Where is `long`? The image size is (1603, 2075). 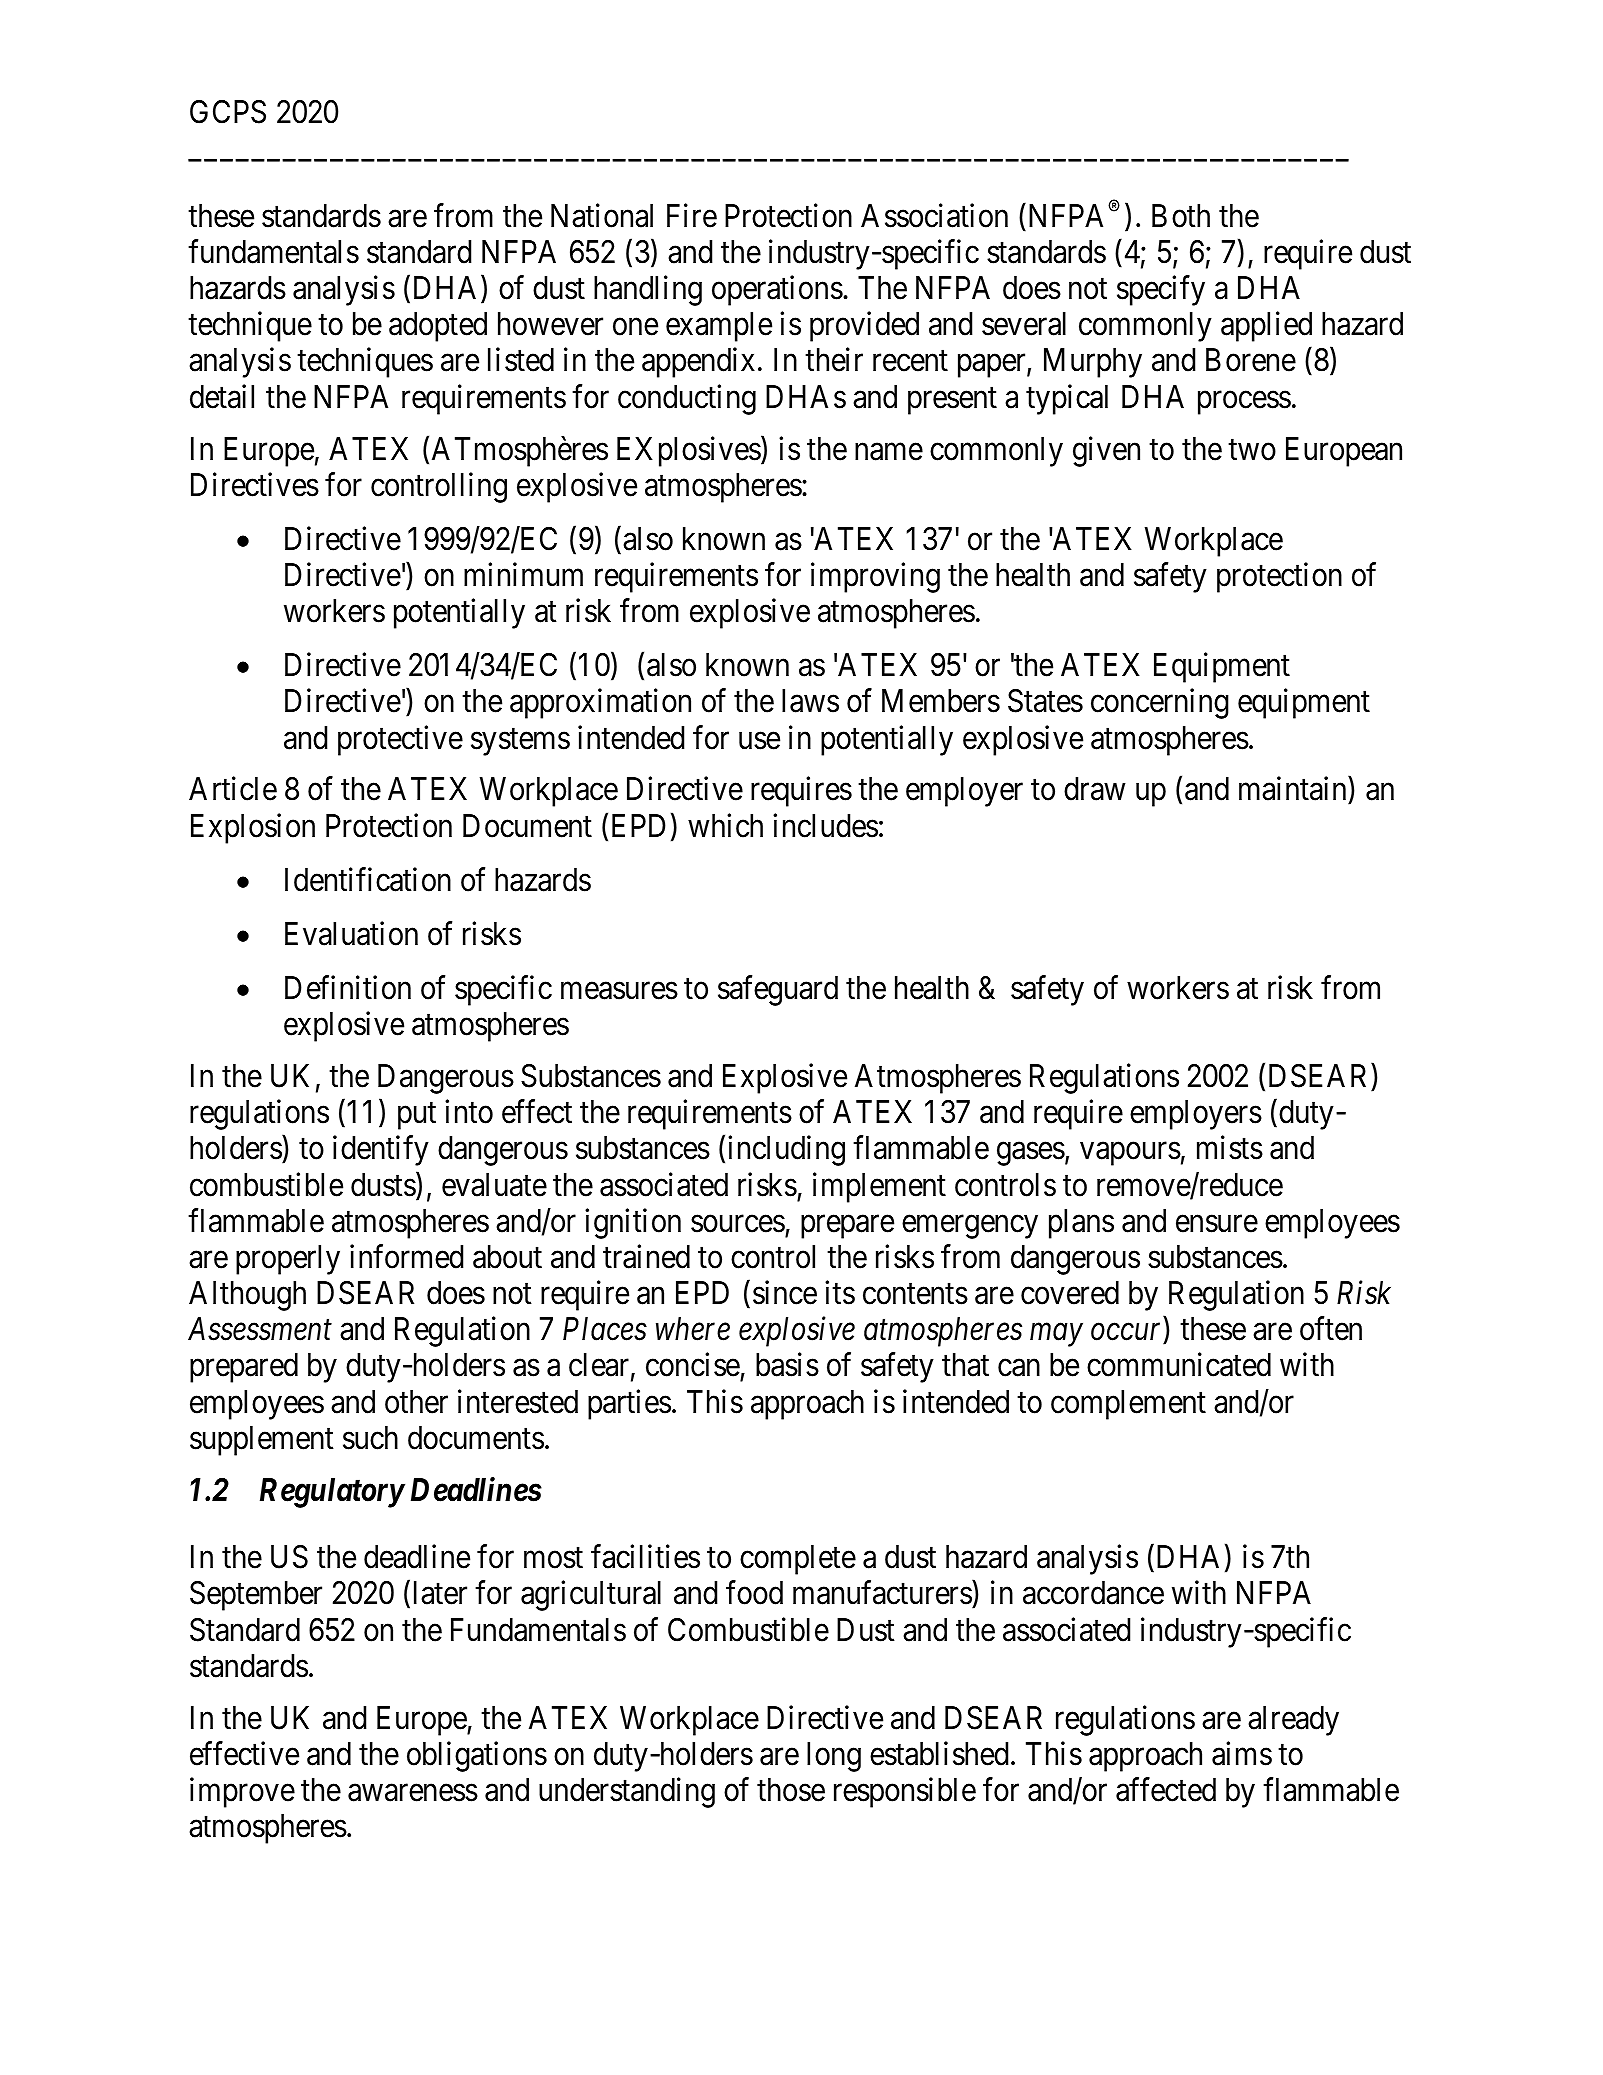 long is located at coordinates (834, 1757).
